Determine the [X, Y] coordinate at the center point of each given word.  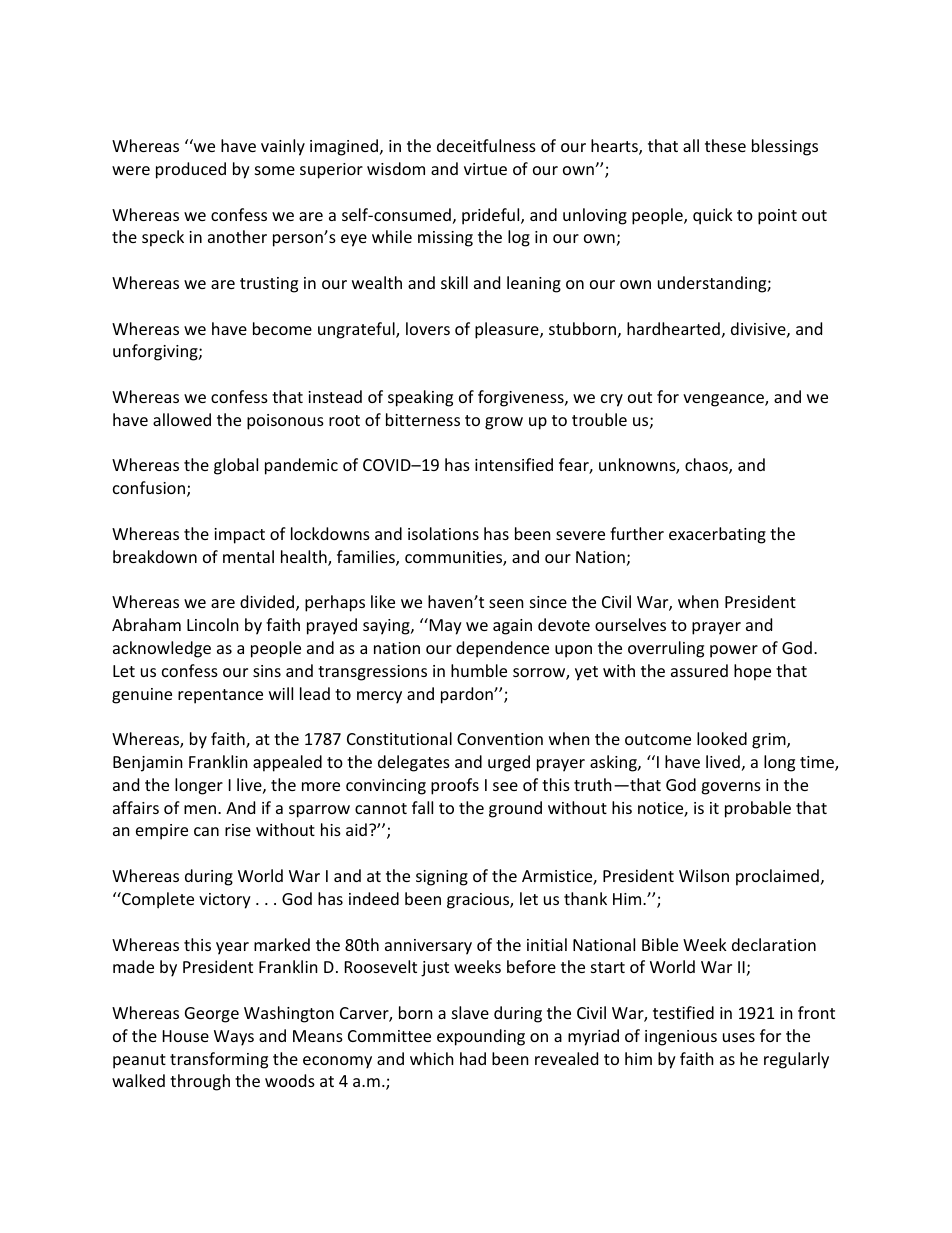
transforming [219, 1060]
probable [758, 809]
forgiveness [522, 398]
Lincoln [213, 624]
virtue [485, 169]
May [444, 626]
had [473, 1058]
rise [238, 830]
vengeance [724, 400]
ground [515, 809]
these [725, 145]
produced [191, 170]
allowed [182, 419]
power [734, 651]
